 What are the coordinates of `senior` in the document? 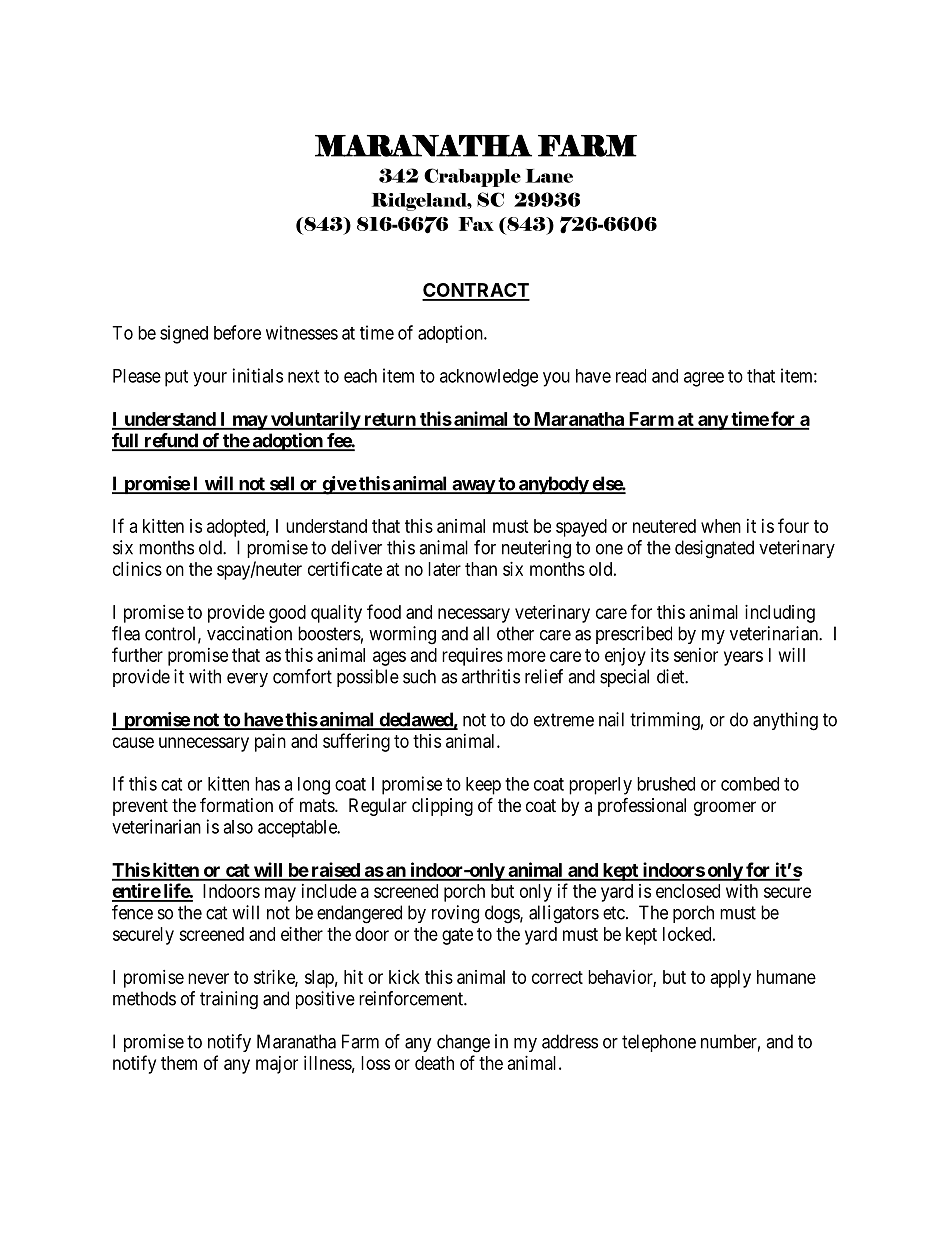 It's located at (696, 655).
